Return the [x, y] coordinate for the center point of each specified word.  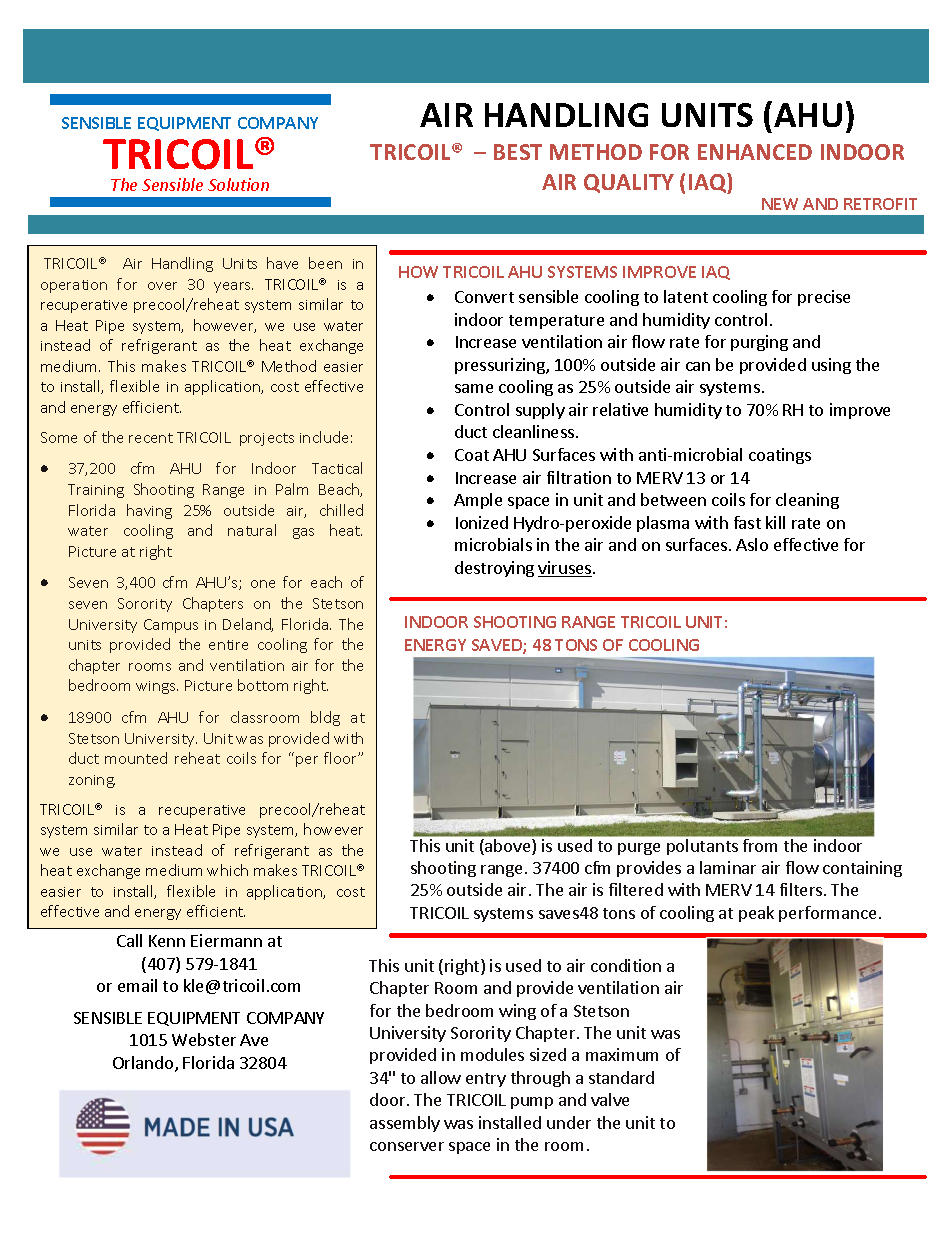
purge [639, 849]
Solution [238, 184]
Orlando [144, 1064]
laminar [728, 867]
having [149, 511]
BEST [518, 152]
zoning [92, 781]
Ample [478, 501]
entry [486, 1080]
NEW [780, 204]
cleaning [807, 501]
